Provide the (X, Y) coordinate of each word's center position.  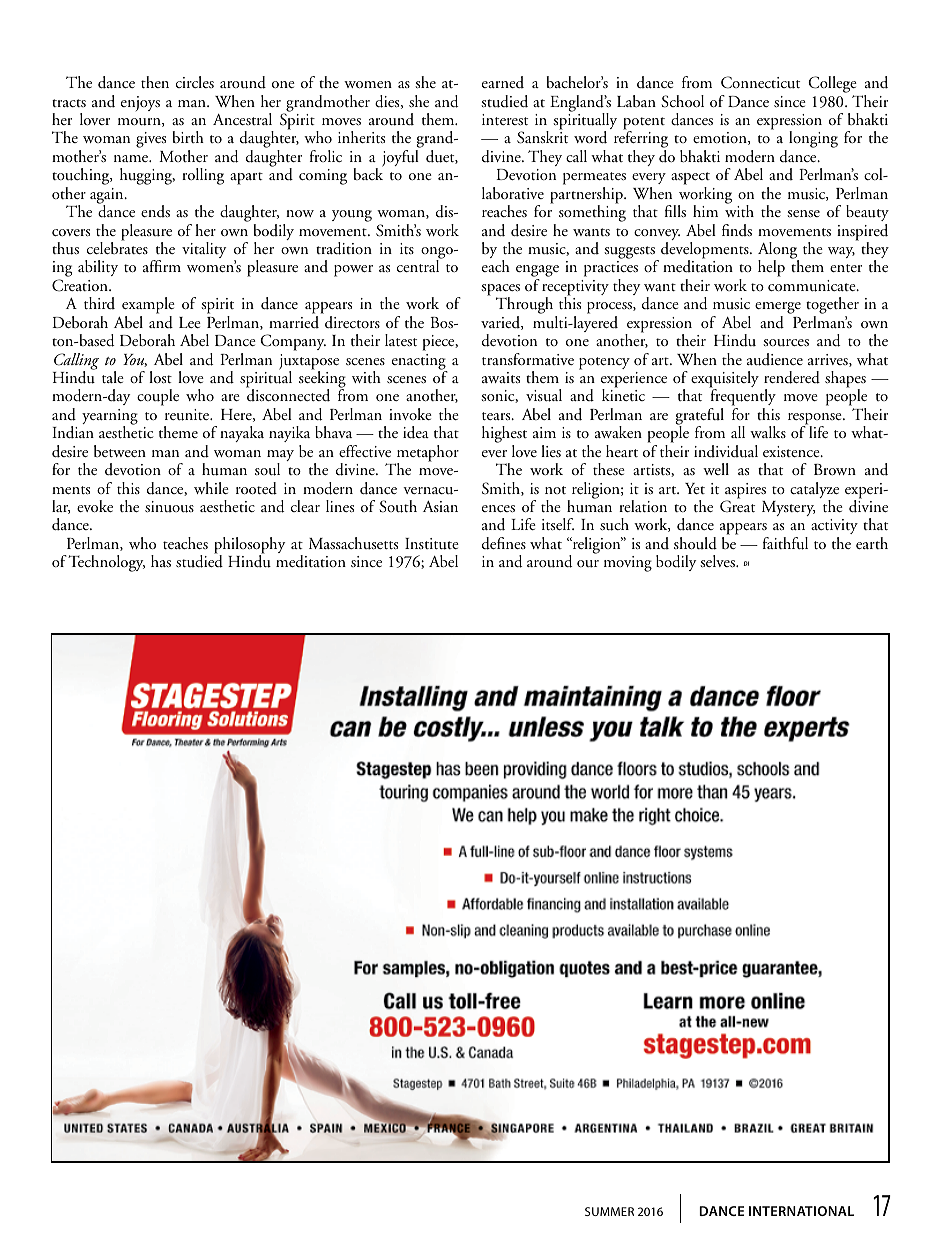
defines (504, 543)
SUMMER (609, 1211)
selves (718, 561)
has (161, 561)
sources (786, 343)
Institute (432, 544)
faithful (785, 543)
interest (505, 119)
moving (628, 564)
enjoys (140, 103)
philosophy (249, 546)
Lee (190, 322)
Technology (106, 563)
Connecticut (760, 82)
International (801, 1211)
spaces (500, 291)
